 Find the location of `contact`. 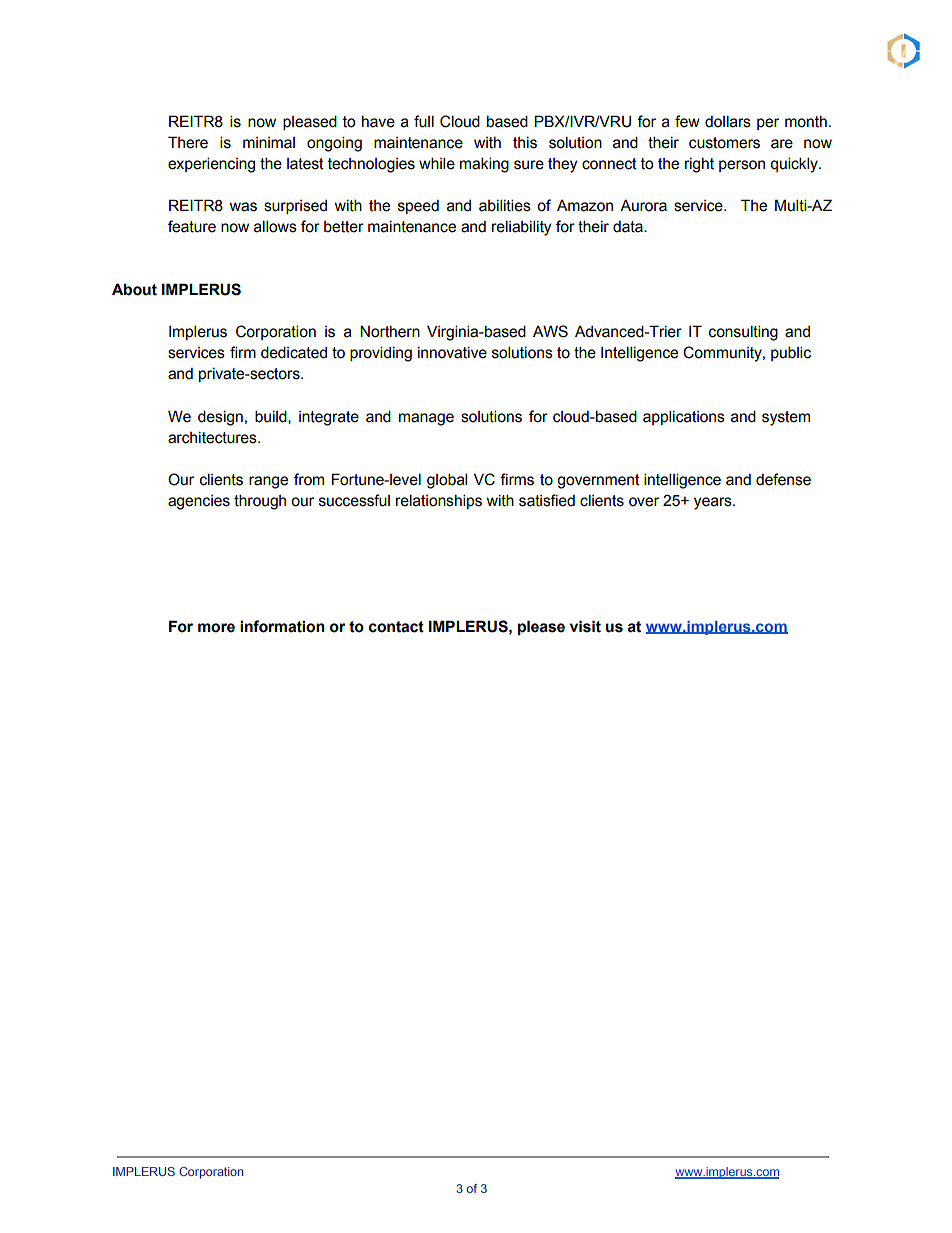

contact is located at coordinates (396, 627).
